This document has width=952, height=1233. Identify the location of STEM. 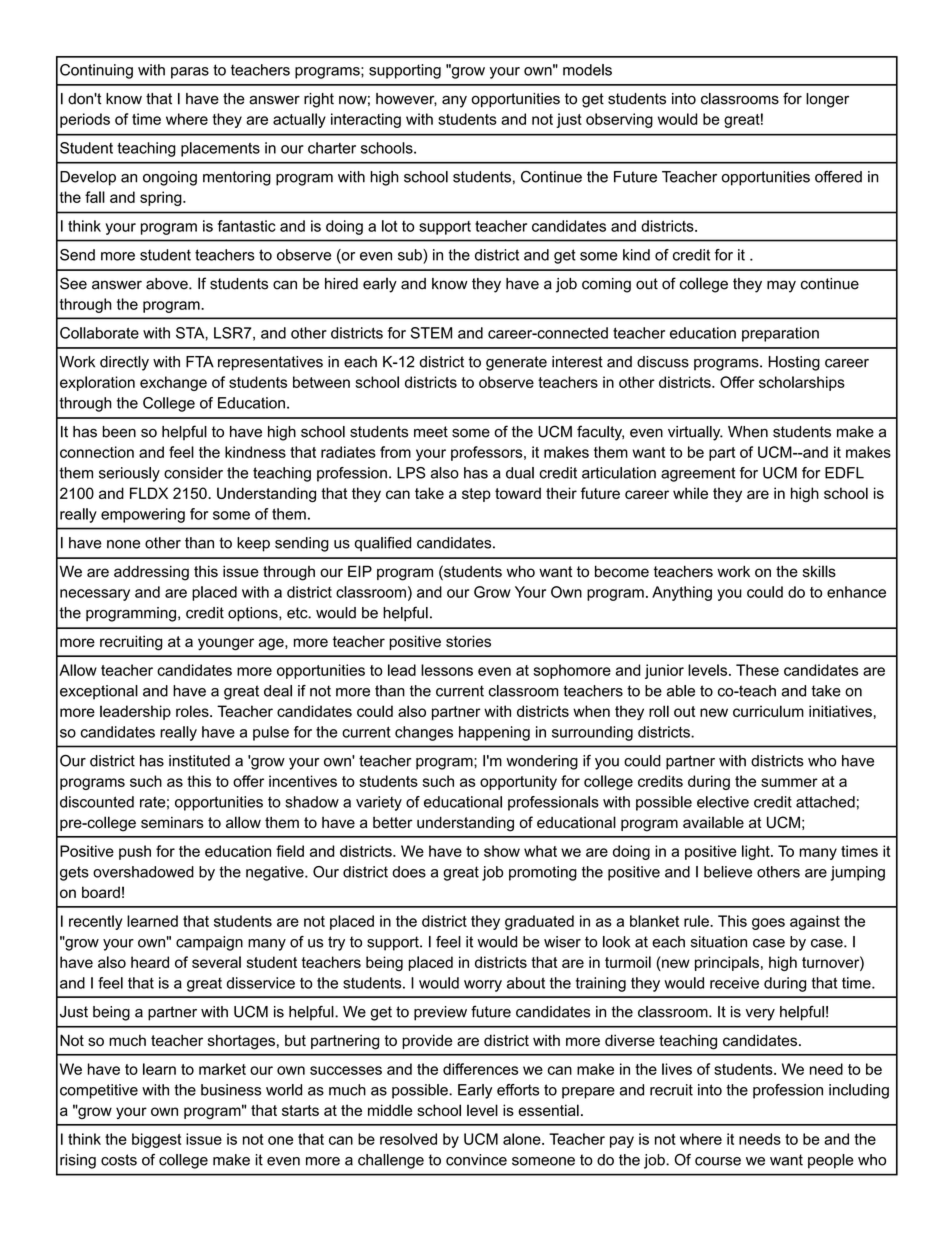
(431, 333).
